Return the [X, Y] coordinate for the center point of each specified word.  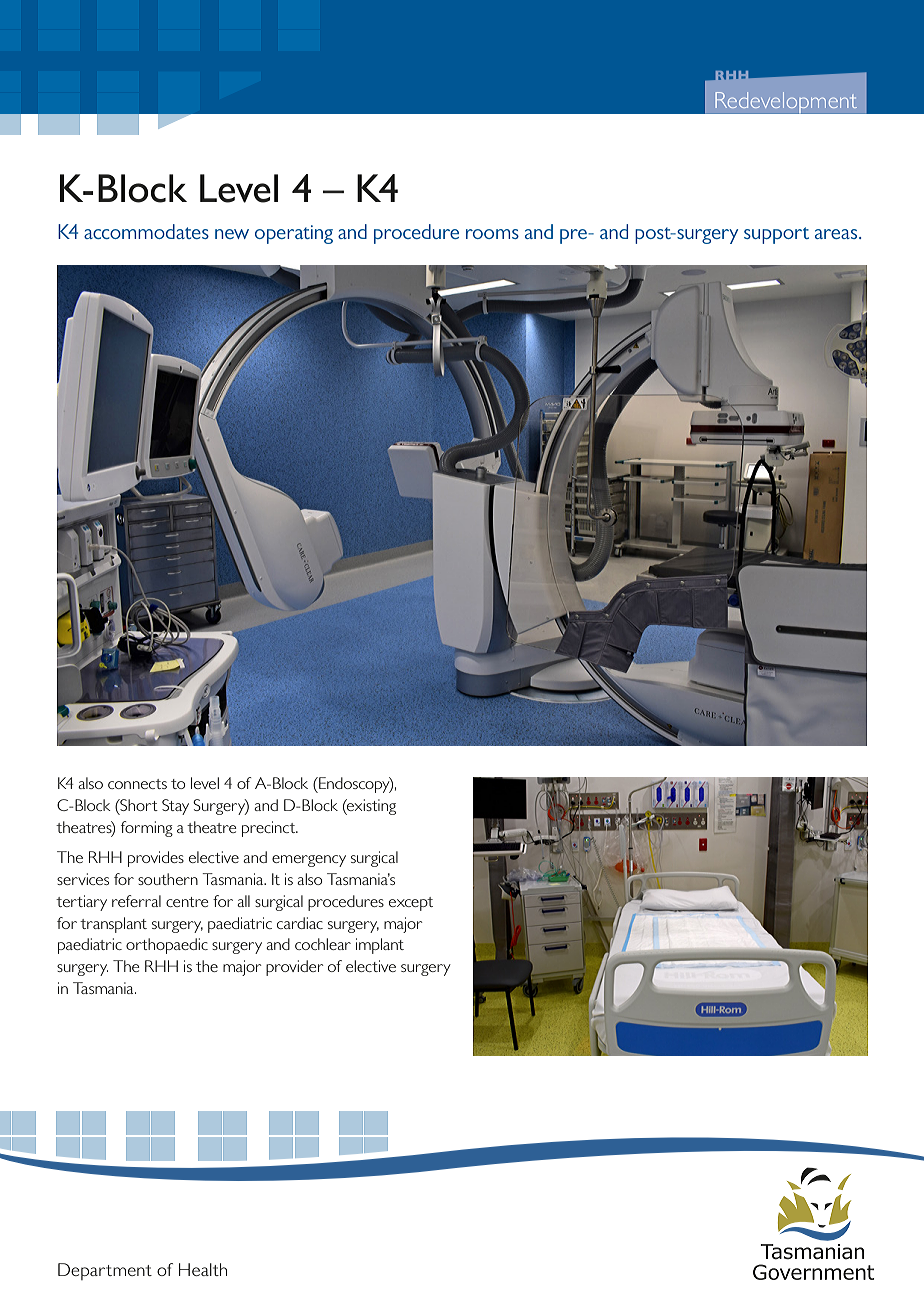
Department [105, 1271]
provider [294, 968]
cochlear [323, 944]
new [232, 234]
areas [837, 234]
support [776, 235]
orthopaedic [167, 946]
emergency [309, 861]
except [411, 904]
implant [380, 946]
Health [203, 1269]
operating [294, 234]
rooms [492, 234]
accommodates [146, 231]
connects [137, 784]
